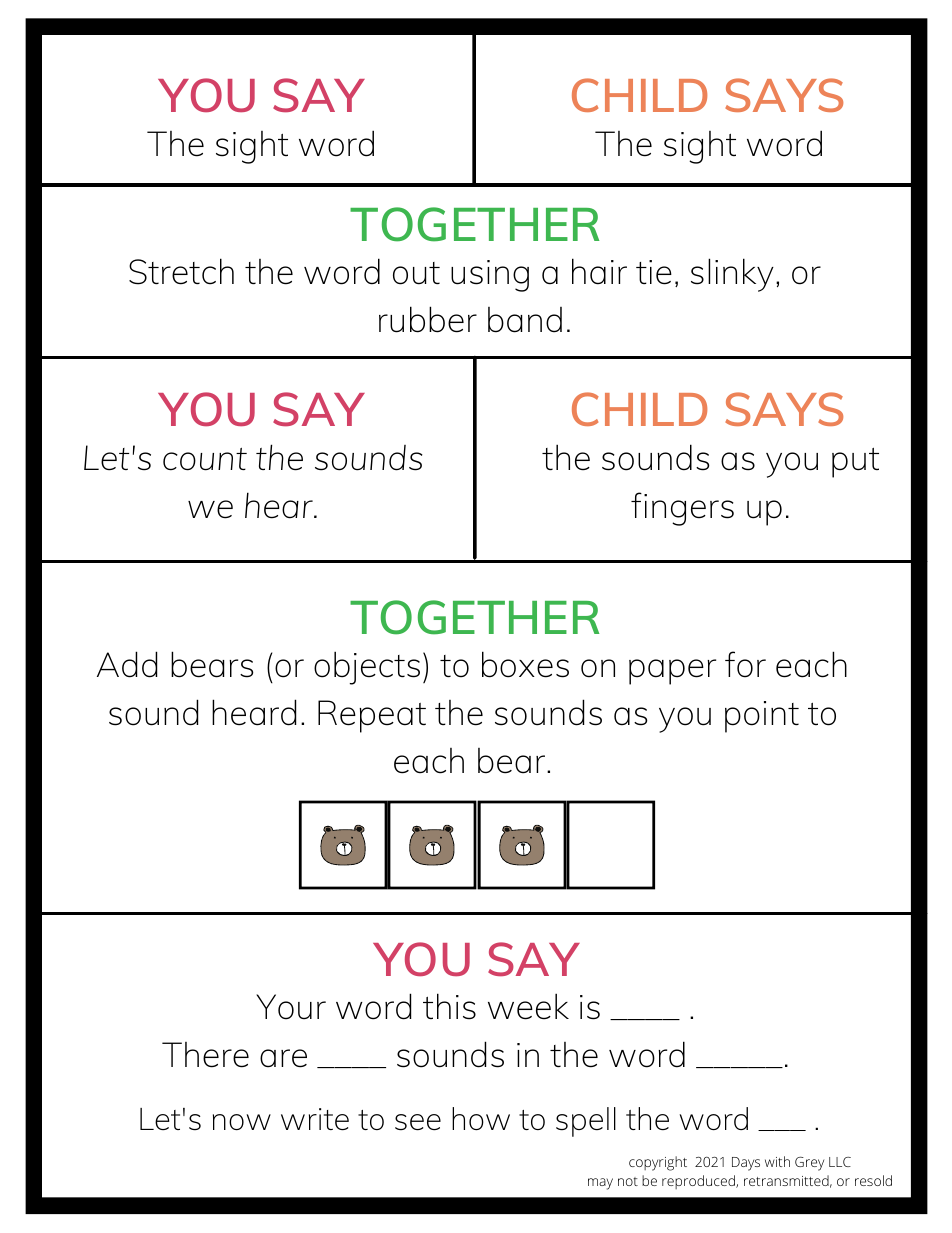 This page has height=1233, width=952. What do you see at coordinates (490, 276) in the page?
I see `using` at bounding box center [490, 276].
